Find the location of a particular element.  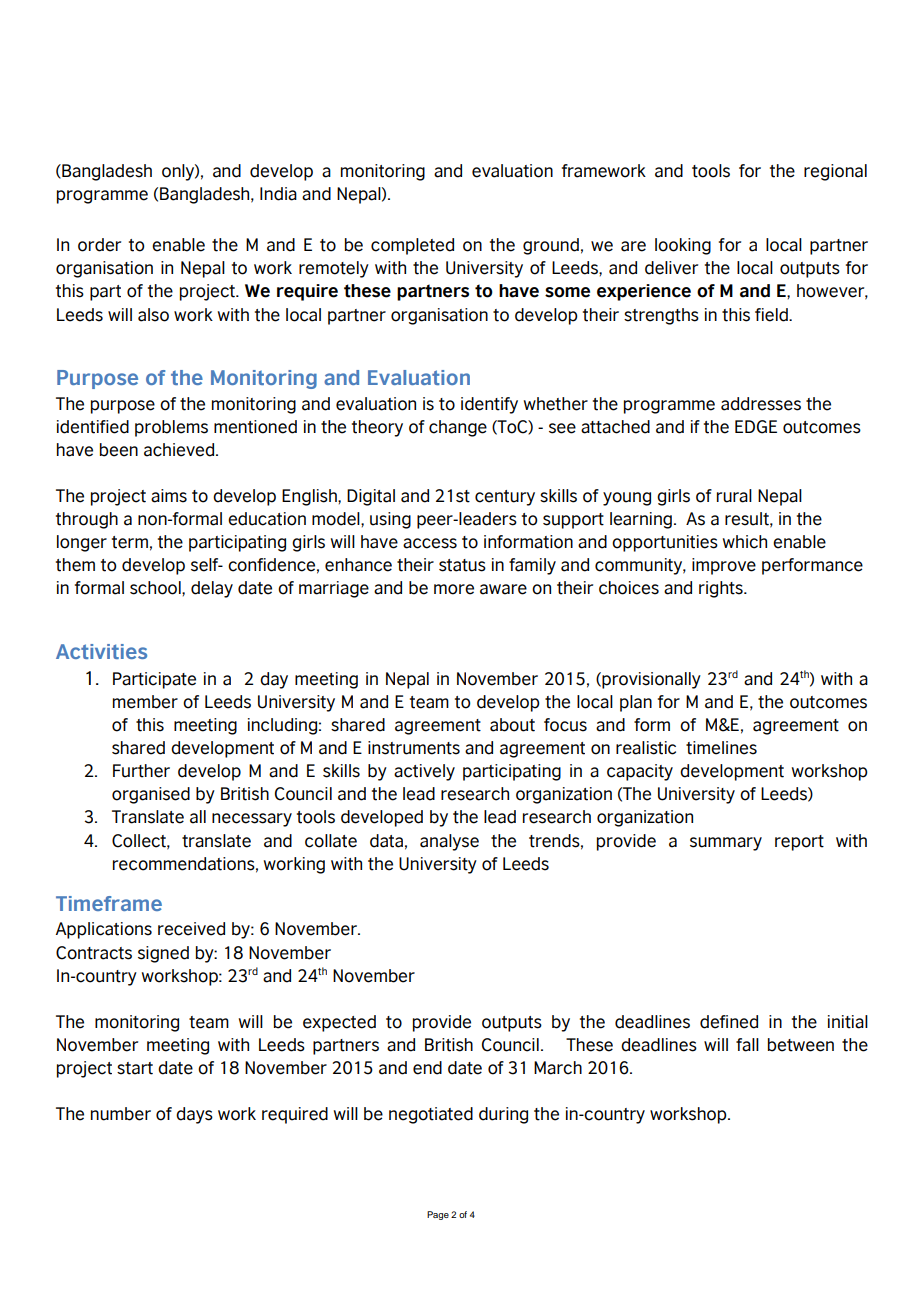

Page is located at coordinates (438, 1215).
